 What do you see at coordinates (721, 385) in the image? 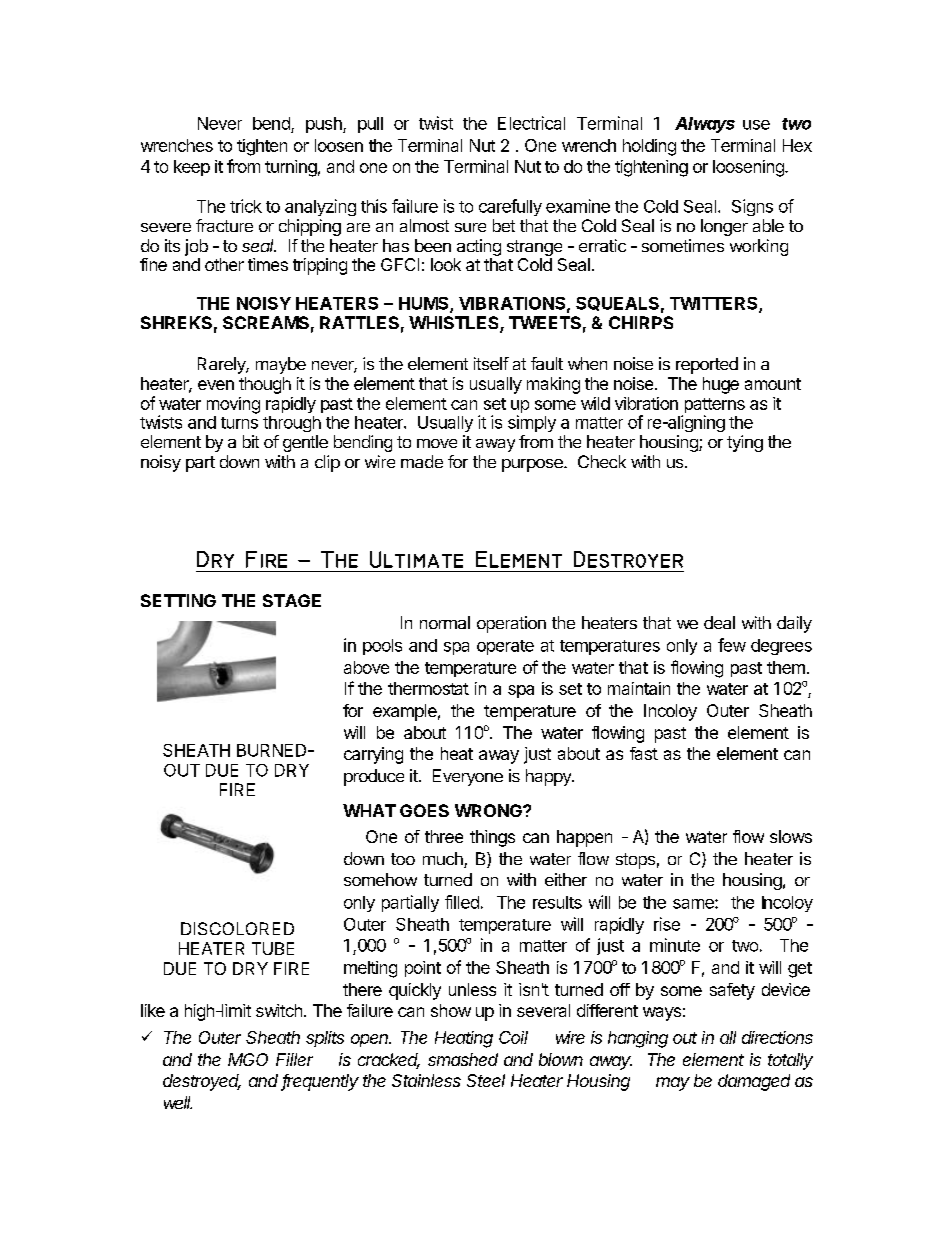
I see `huge` at bounding box center [721, 385].
